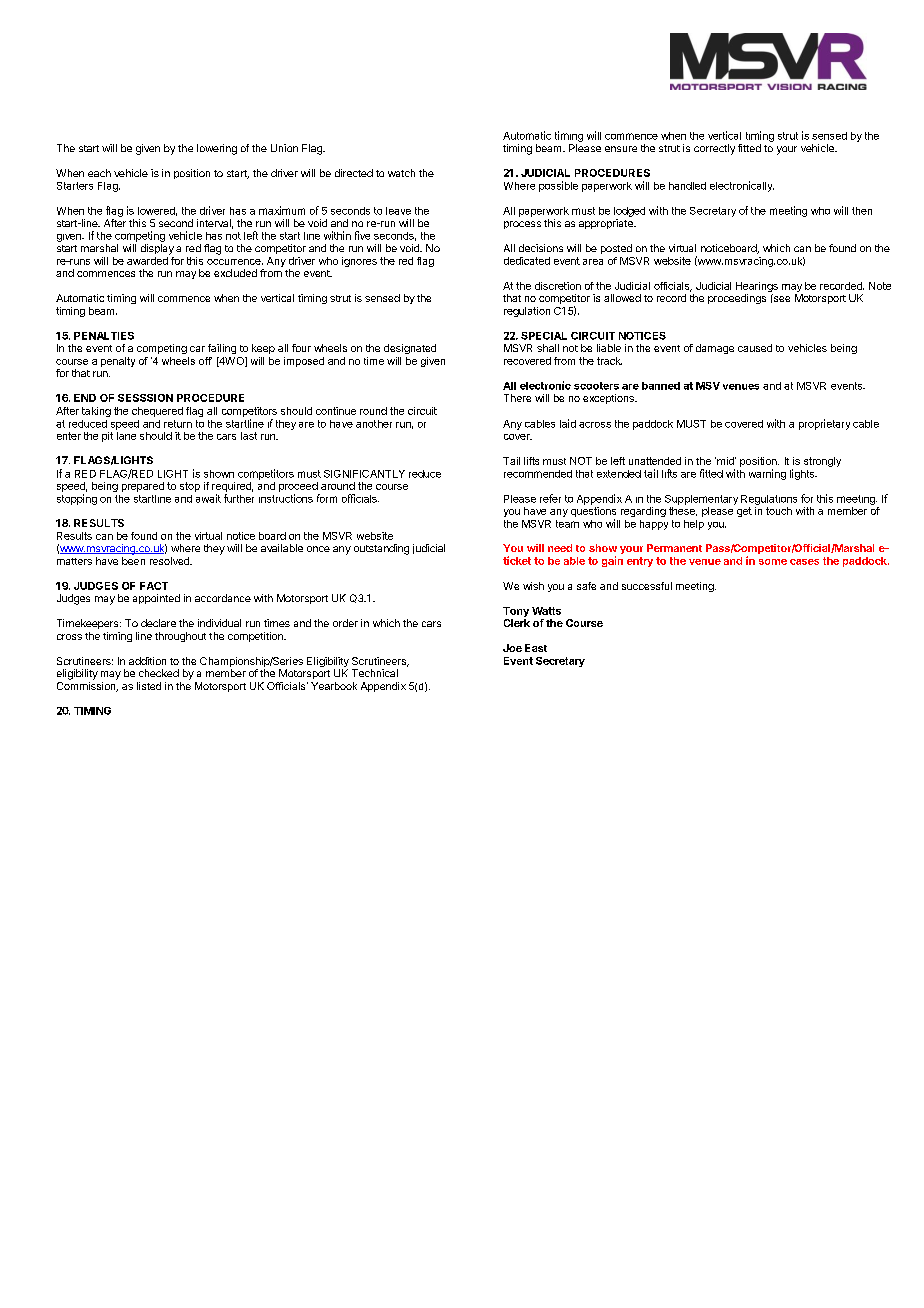 The width and height of the document is (924, 1308). I want to click on Joe, so click(512, 648).
